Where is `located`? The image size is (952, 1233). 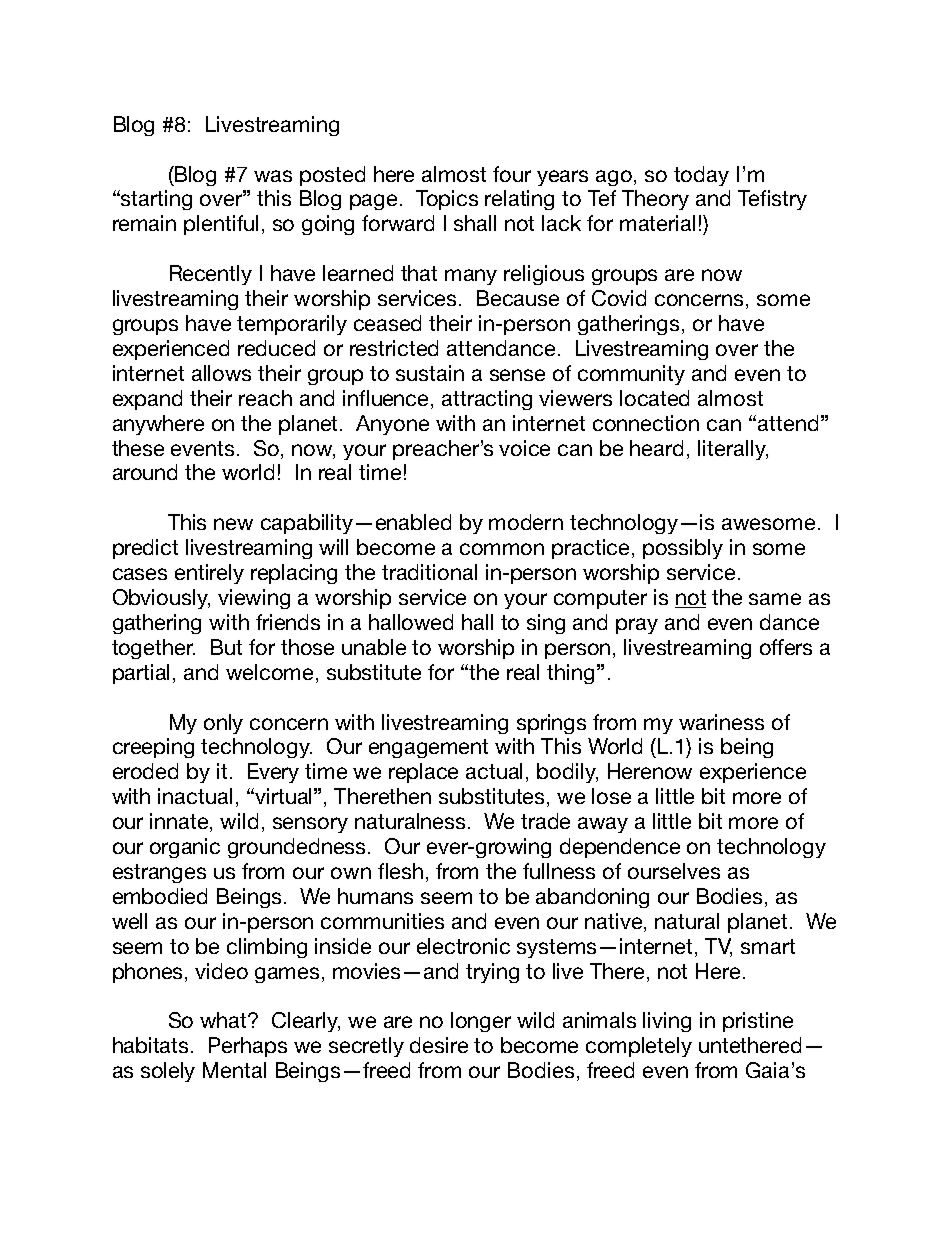
located is located at coordinates (654, 398).
